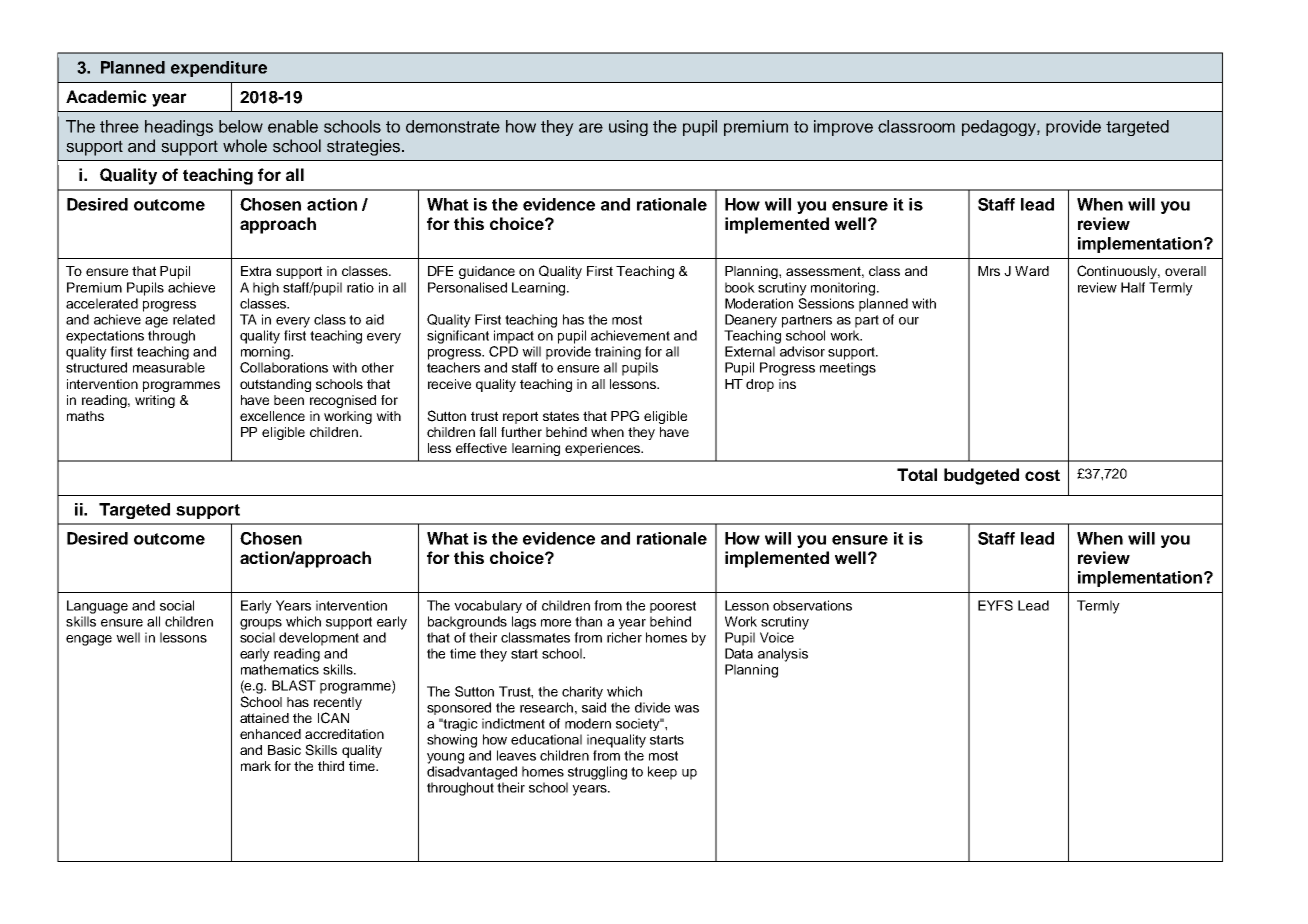  Describe the element at coordinates (673, 607) in the page. I see `poorest` at that location.
